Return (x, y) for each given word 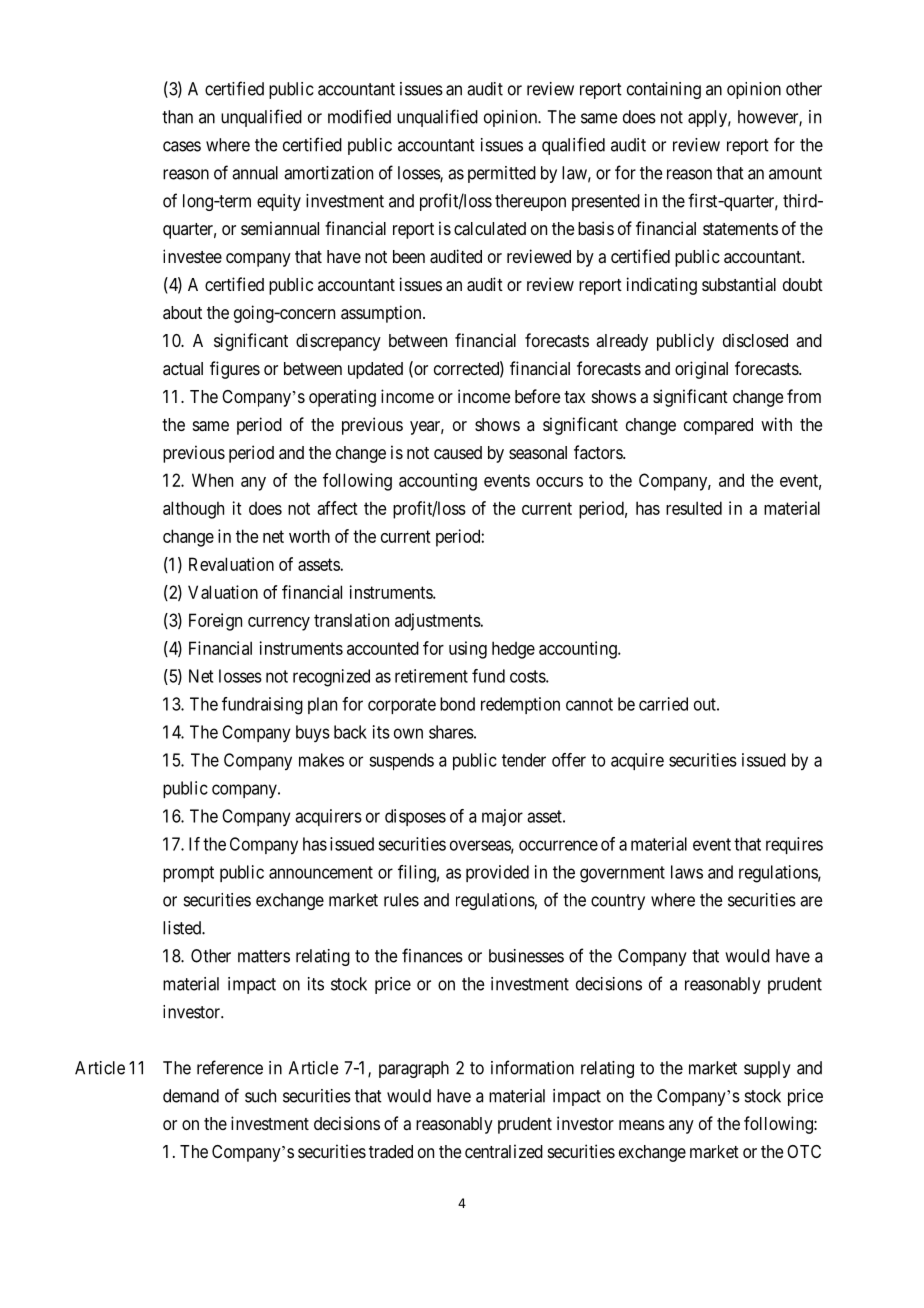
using (468, 650)
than (177, 117)
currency (279, 624)
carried (663, 704)
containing (664, 90)
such (260, 1096)
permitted (502, 174)
